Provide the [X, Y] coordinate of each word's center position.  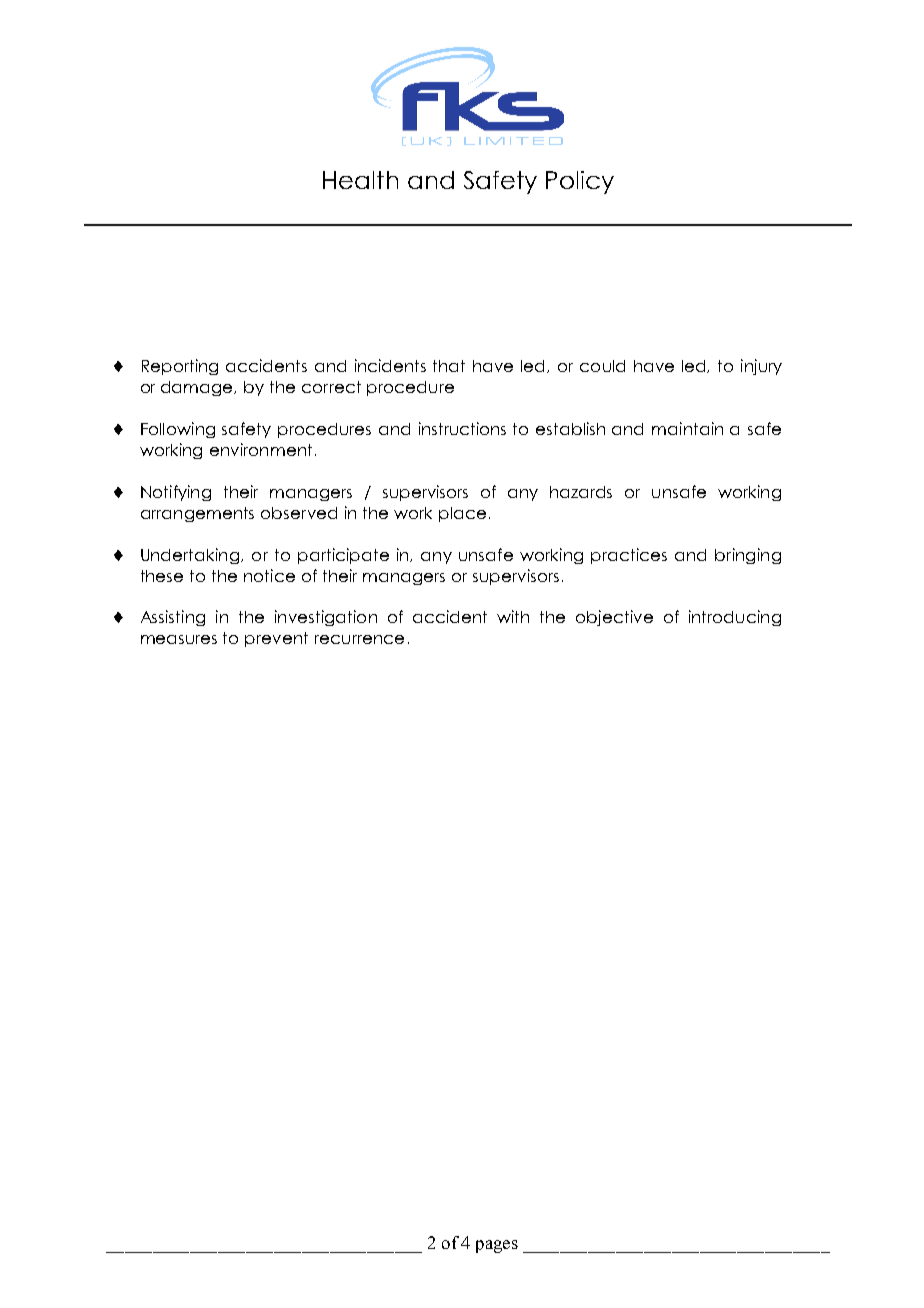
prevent [276, 639]
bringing [748, 556]
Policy [580, 182]
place [462, 514]
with [513, 616]
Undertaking [190, 556]
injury [761, 367]
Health [360, 180]
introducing [735, 618]
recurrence [359, 639]
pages [497, 1246]
